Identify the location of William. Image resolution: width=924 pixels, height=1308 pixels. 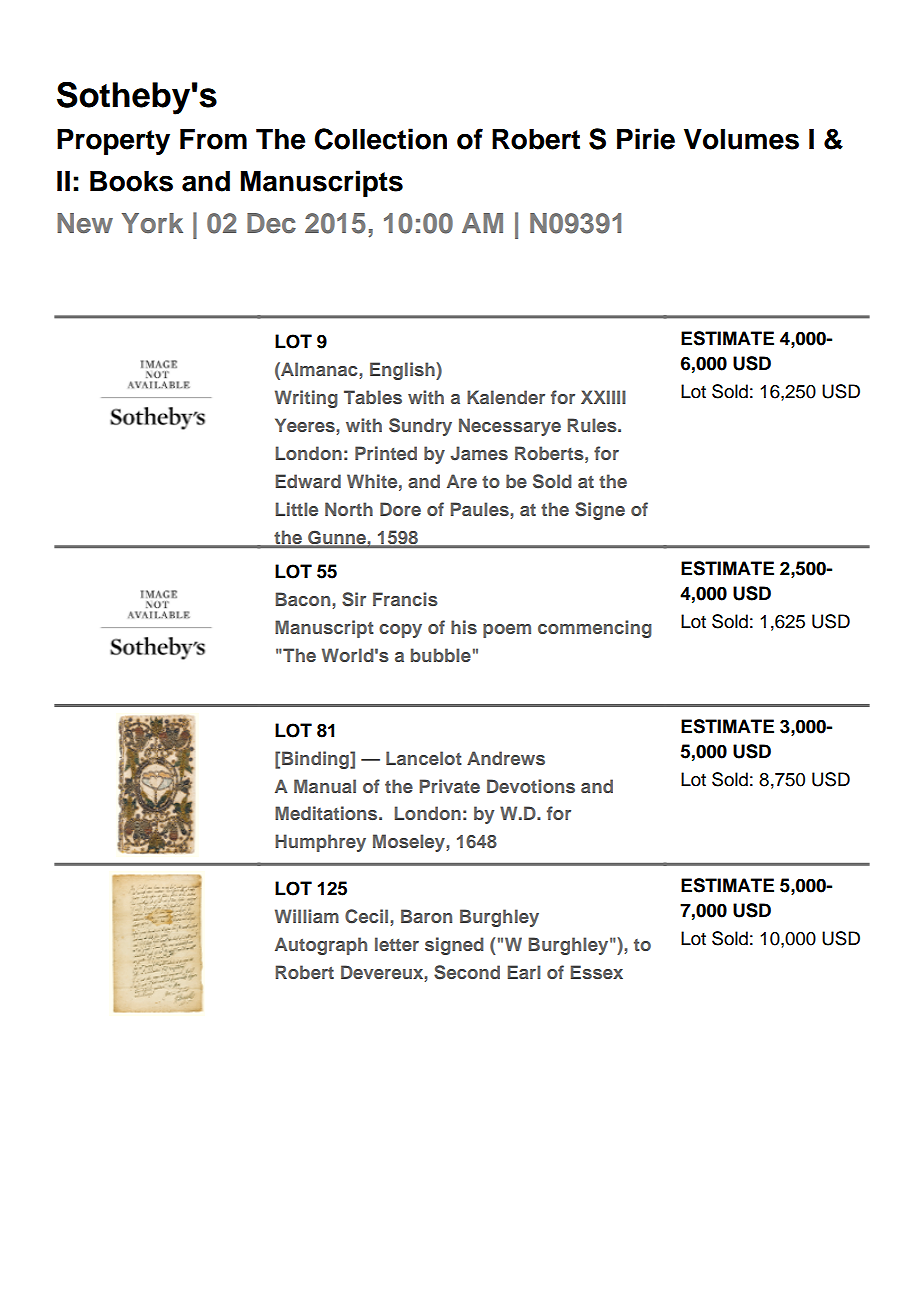
(307, 916).
